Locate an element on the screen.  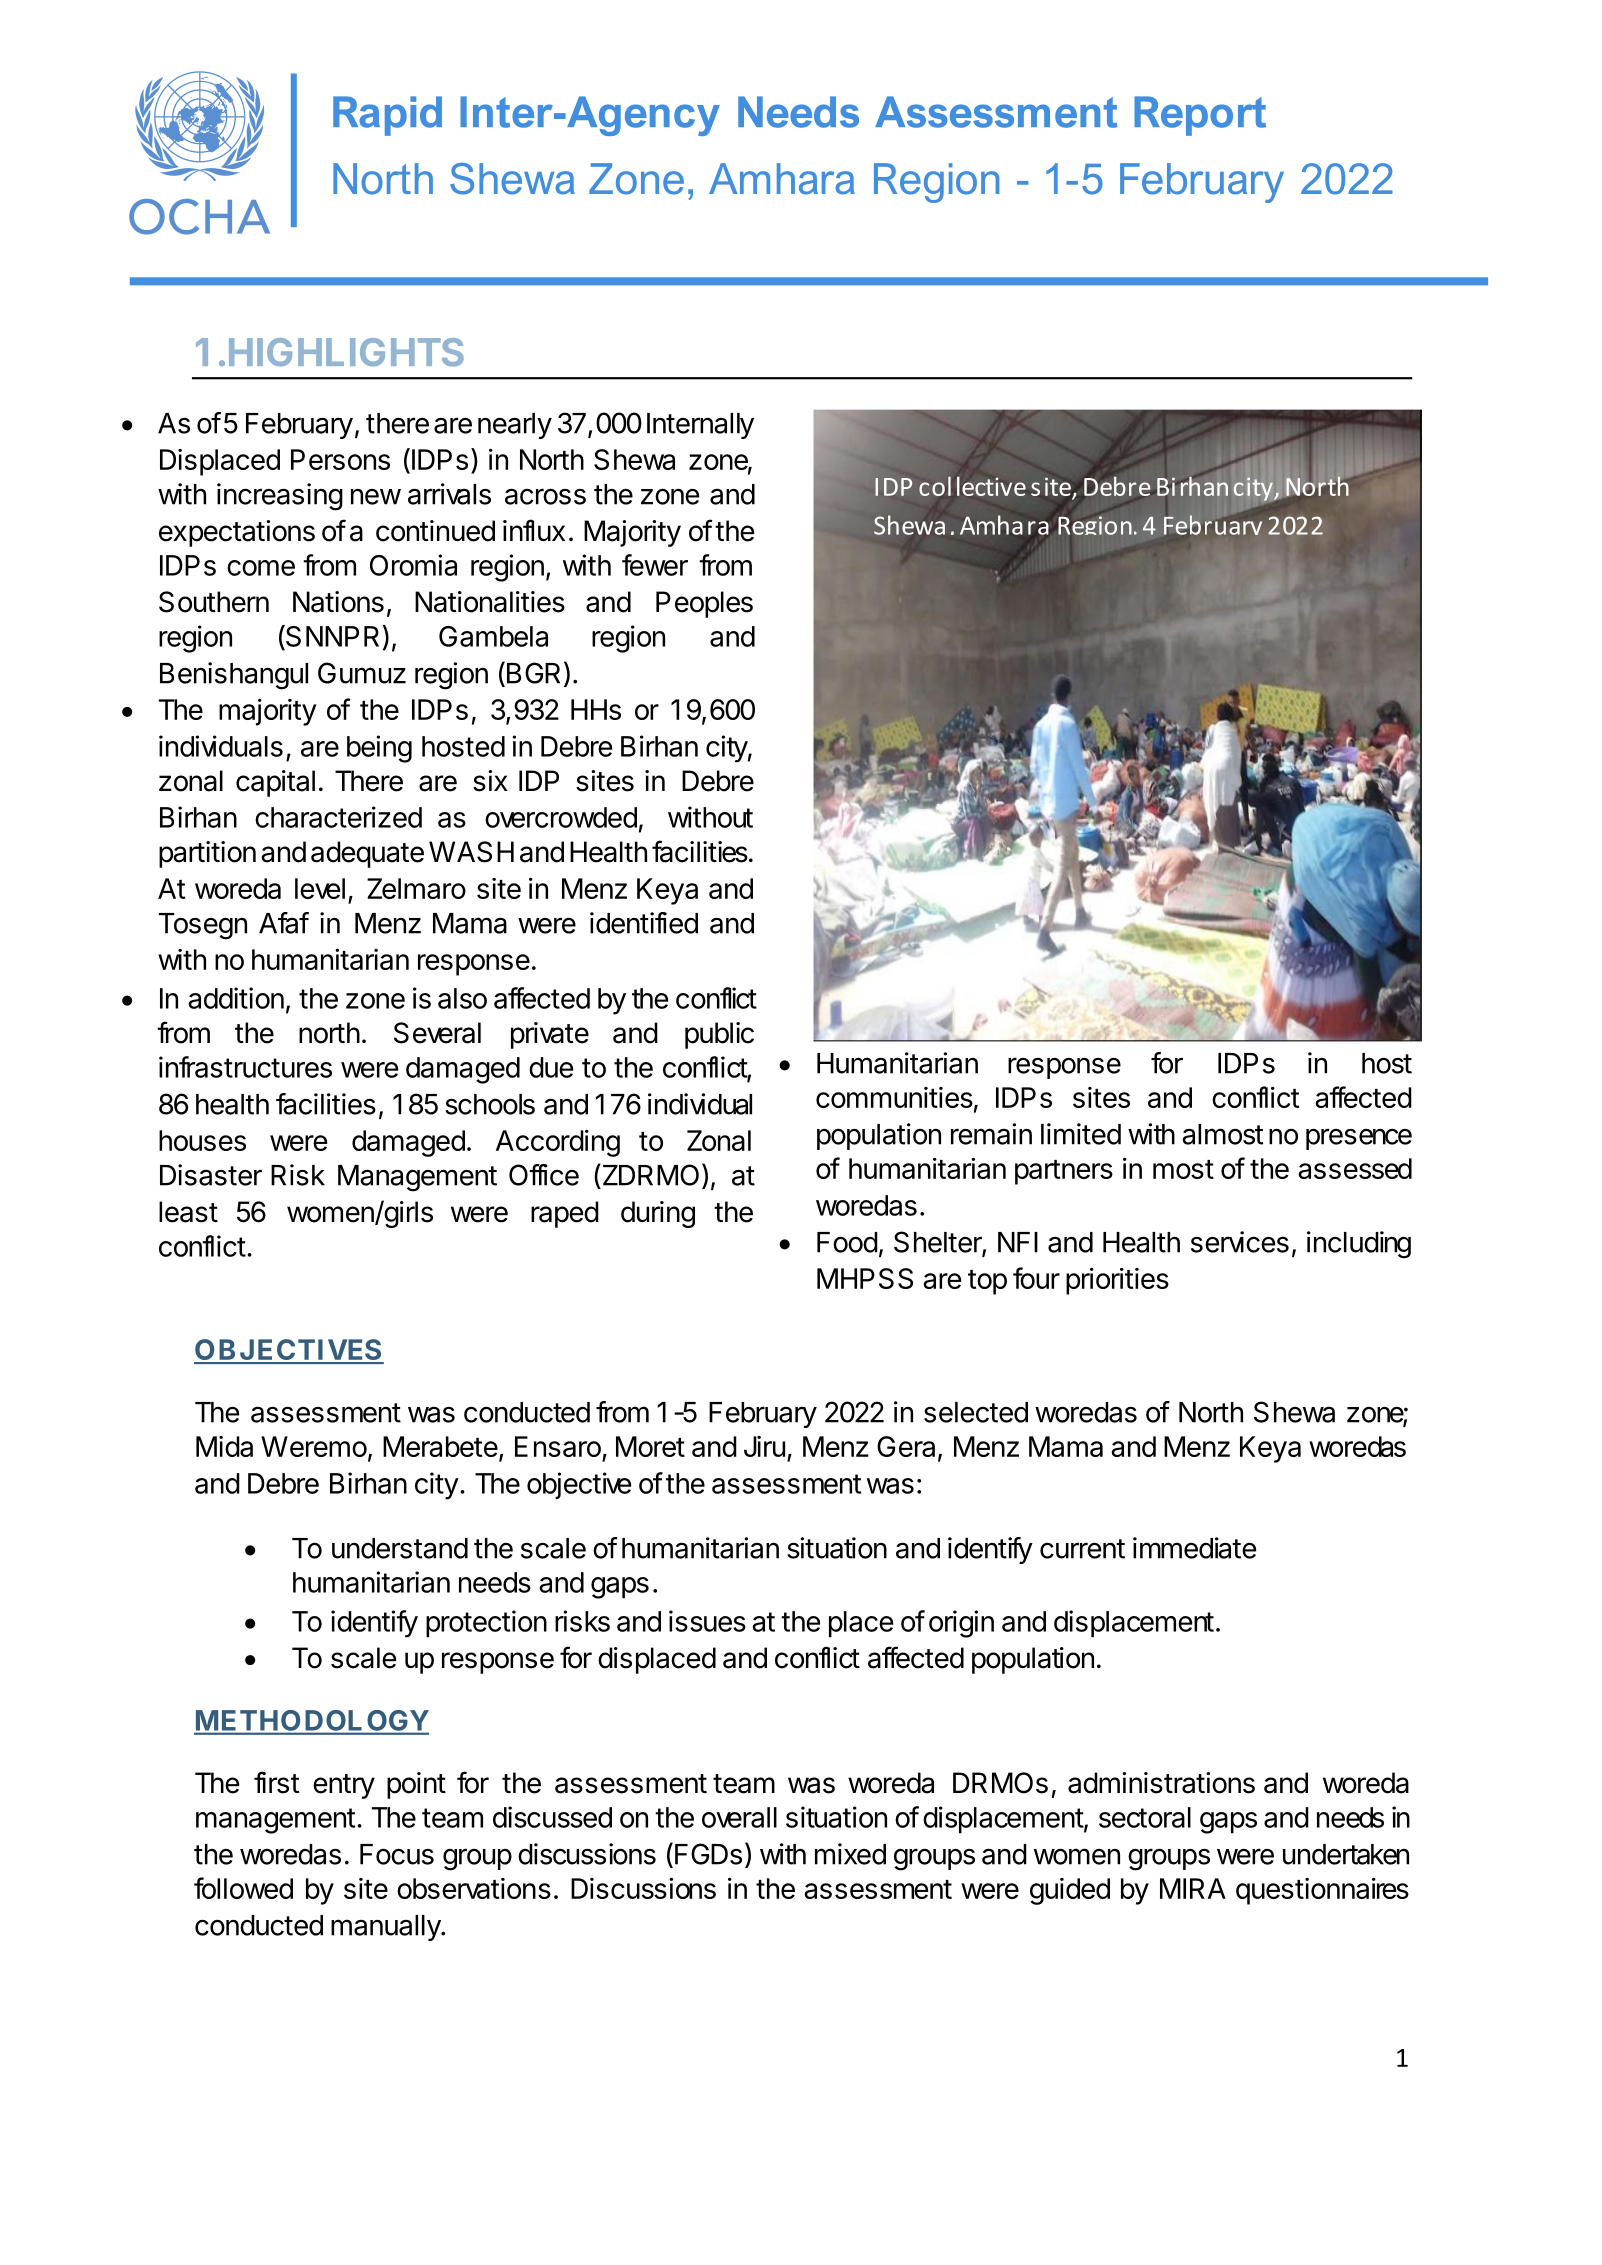
Nations is located at coordinates (338, 602).
